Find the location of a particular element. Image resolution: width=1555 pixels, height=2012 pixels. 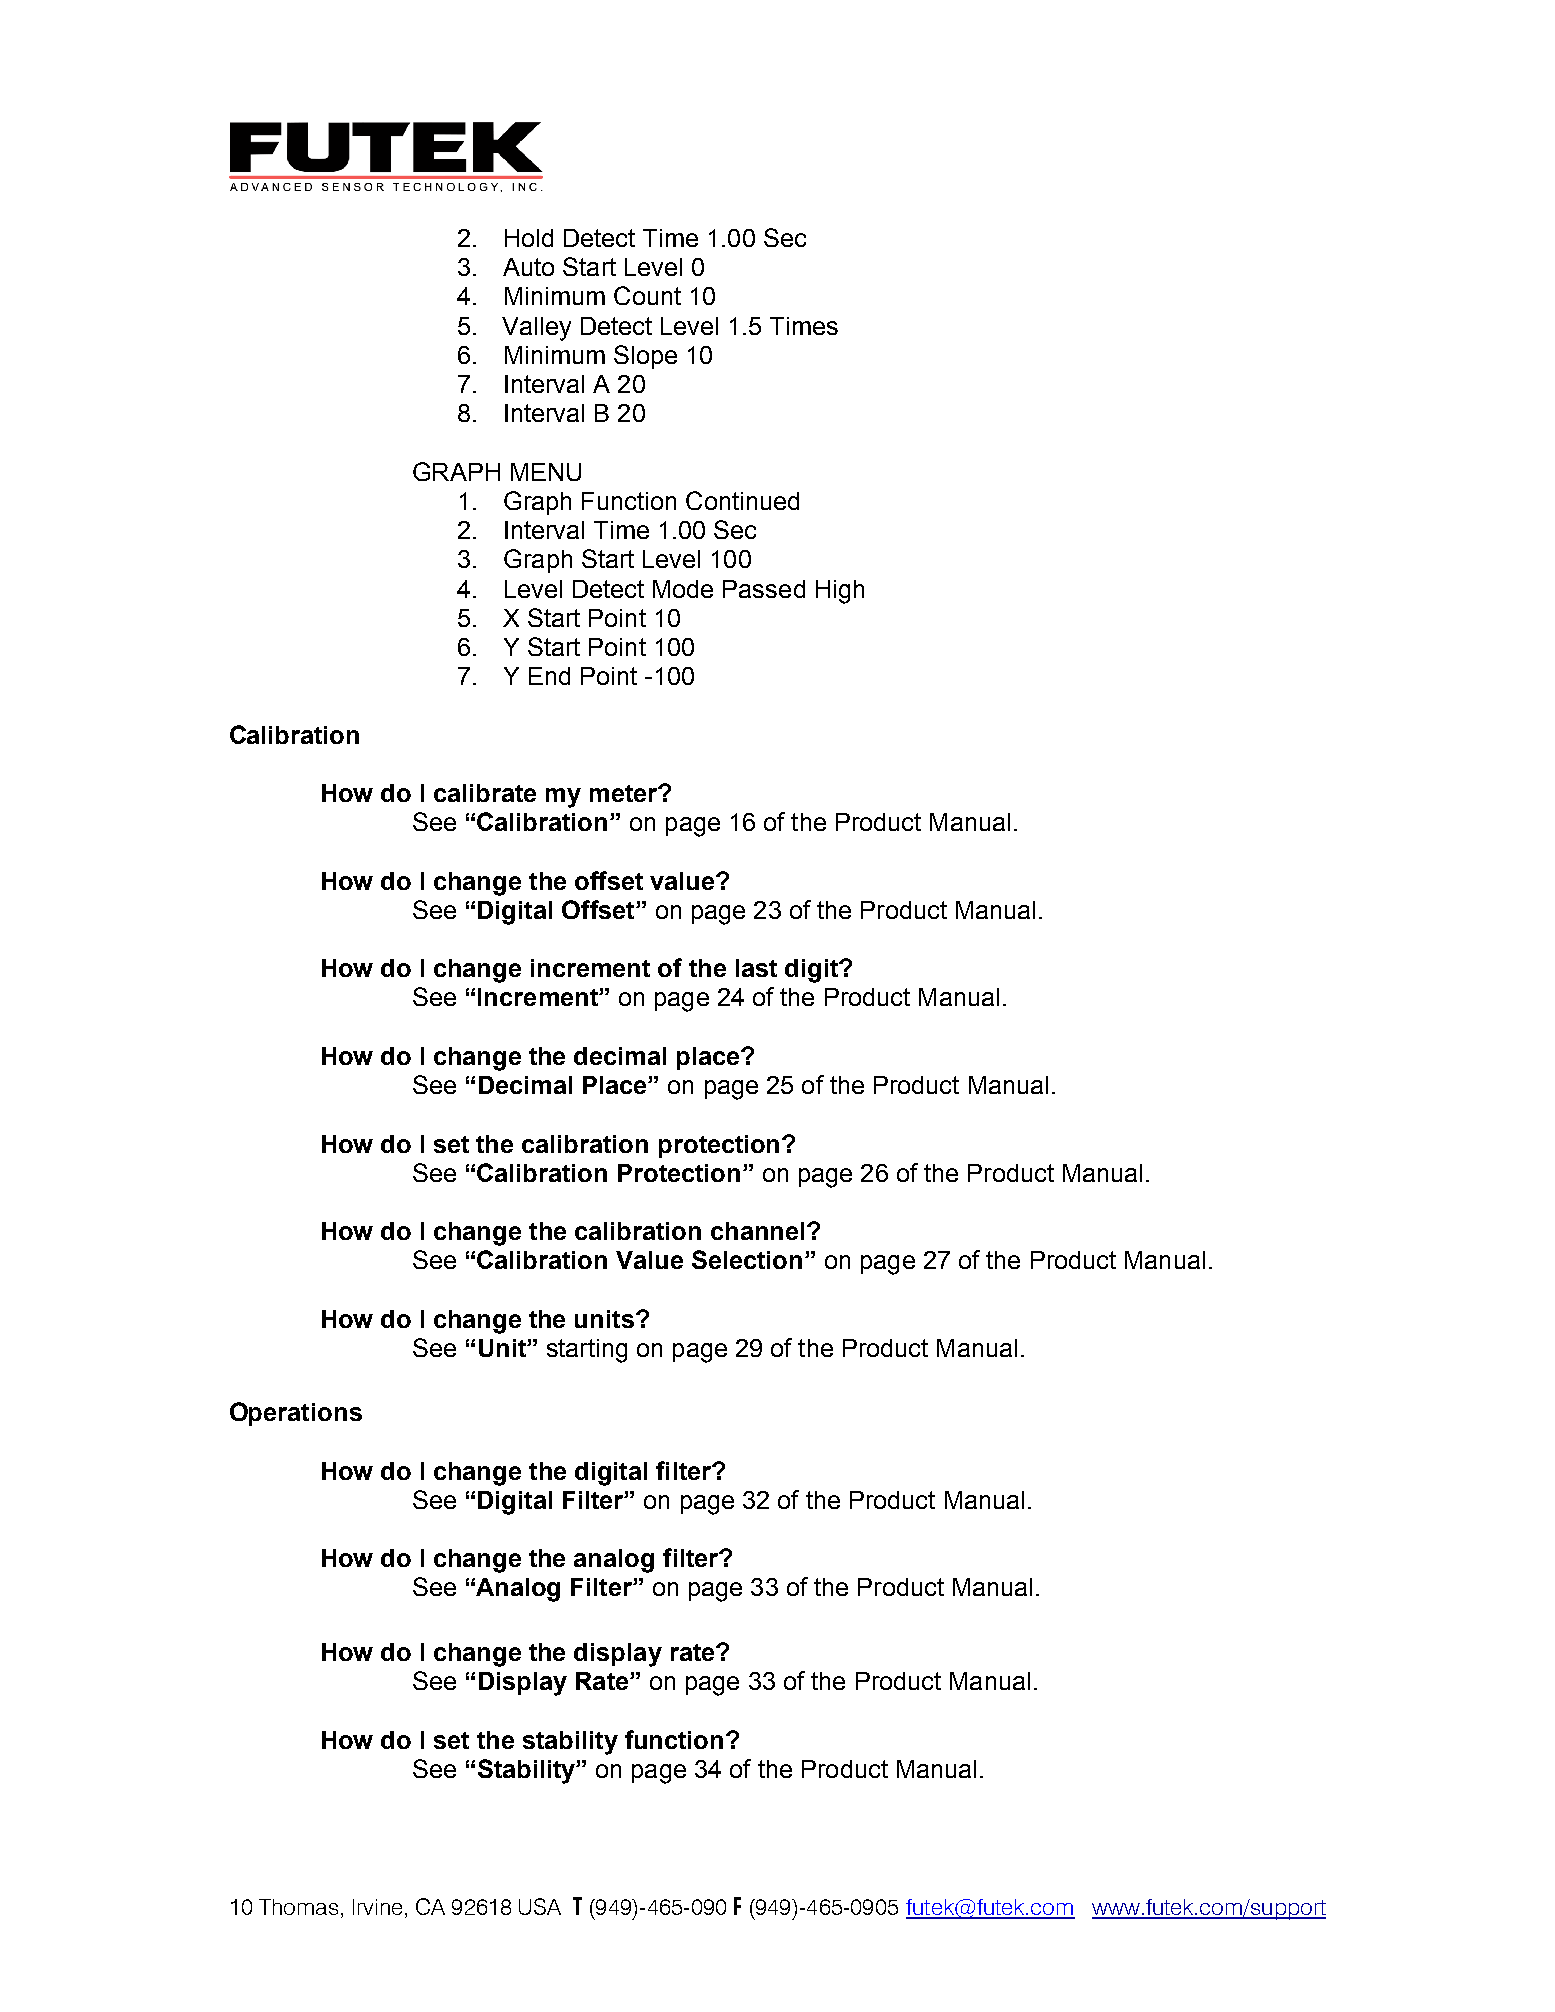

Irvine is located at coordinates (377, 1907).
